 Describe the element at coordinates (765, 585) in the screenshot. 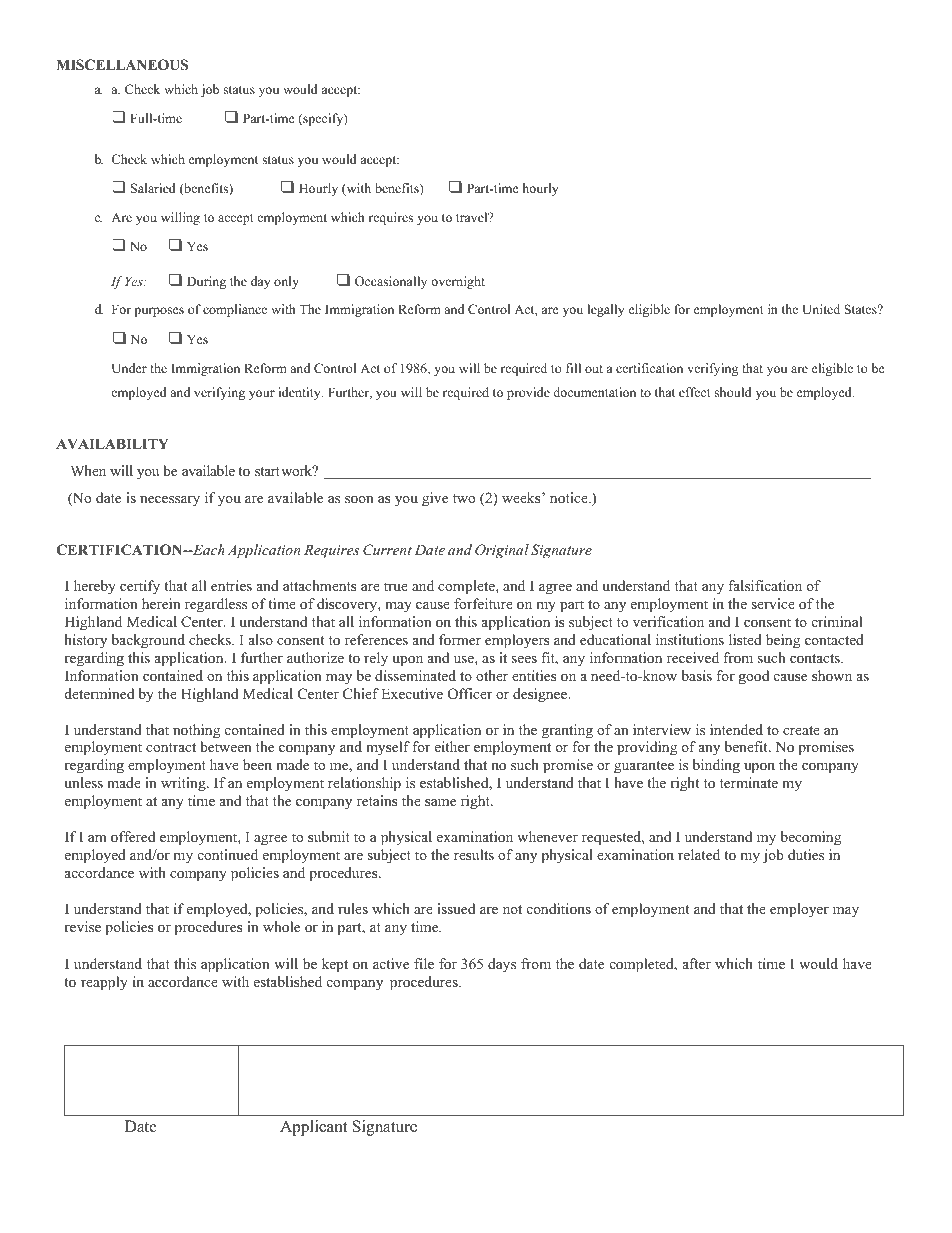

I see `falsification` at that location.
